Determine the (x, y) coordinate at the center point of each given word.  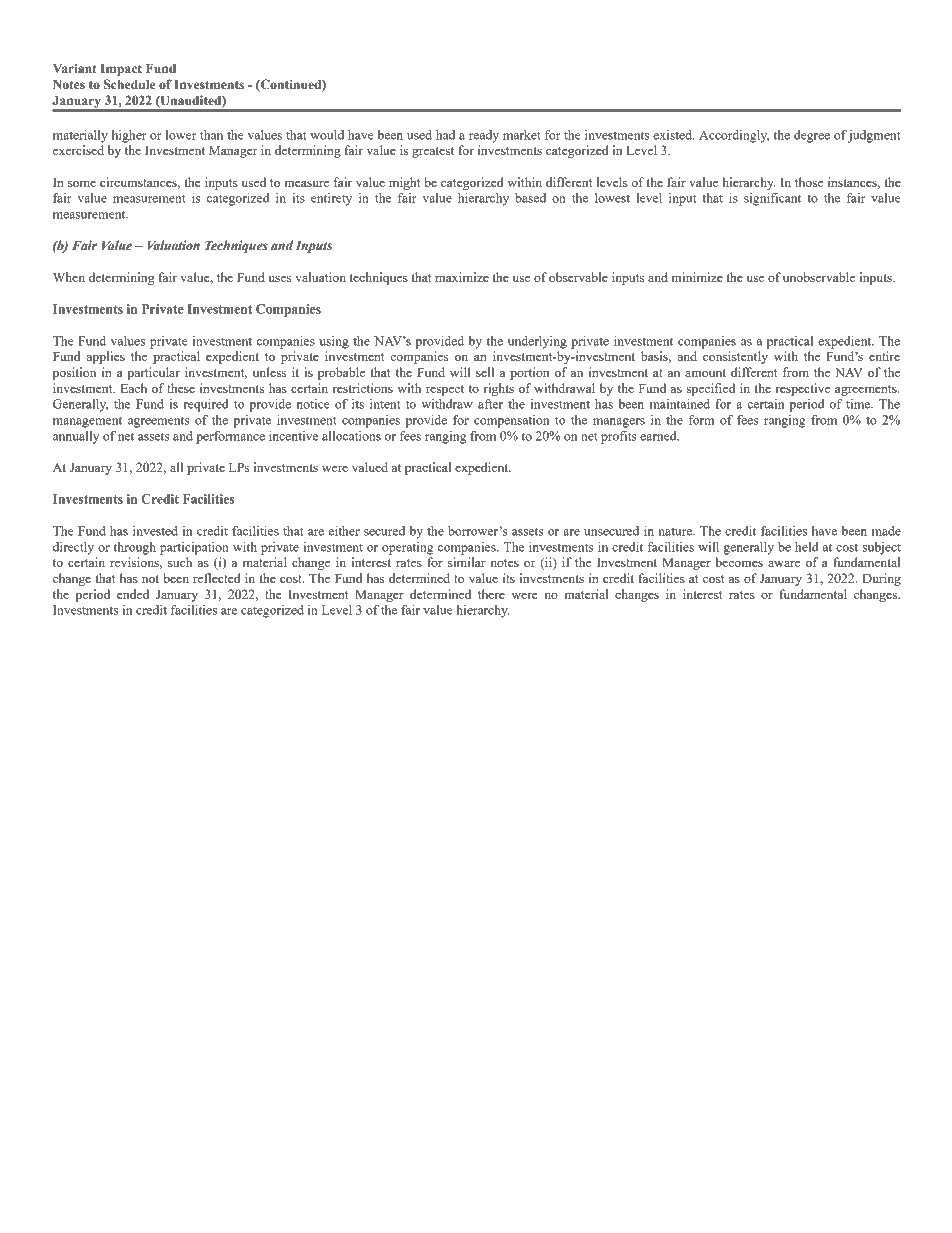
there (491, 594)
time (859, 404)
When (69, 277)
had (445, 135)
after (490, 404)
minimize (697, 277)
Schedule (129, 84)
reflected (217, 578)
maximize (462, 277)
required (206, 405)
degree (812, 136)
